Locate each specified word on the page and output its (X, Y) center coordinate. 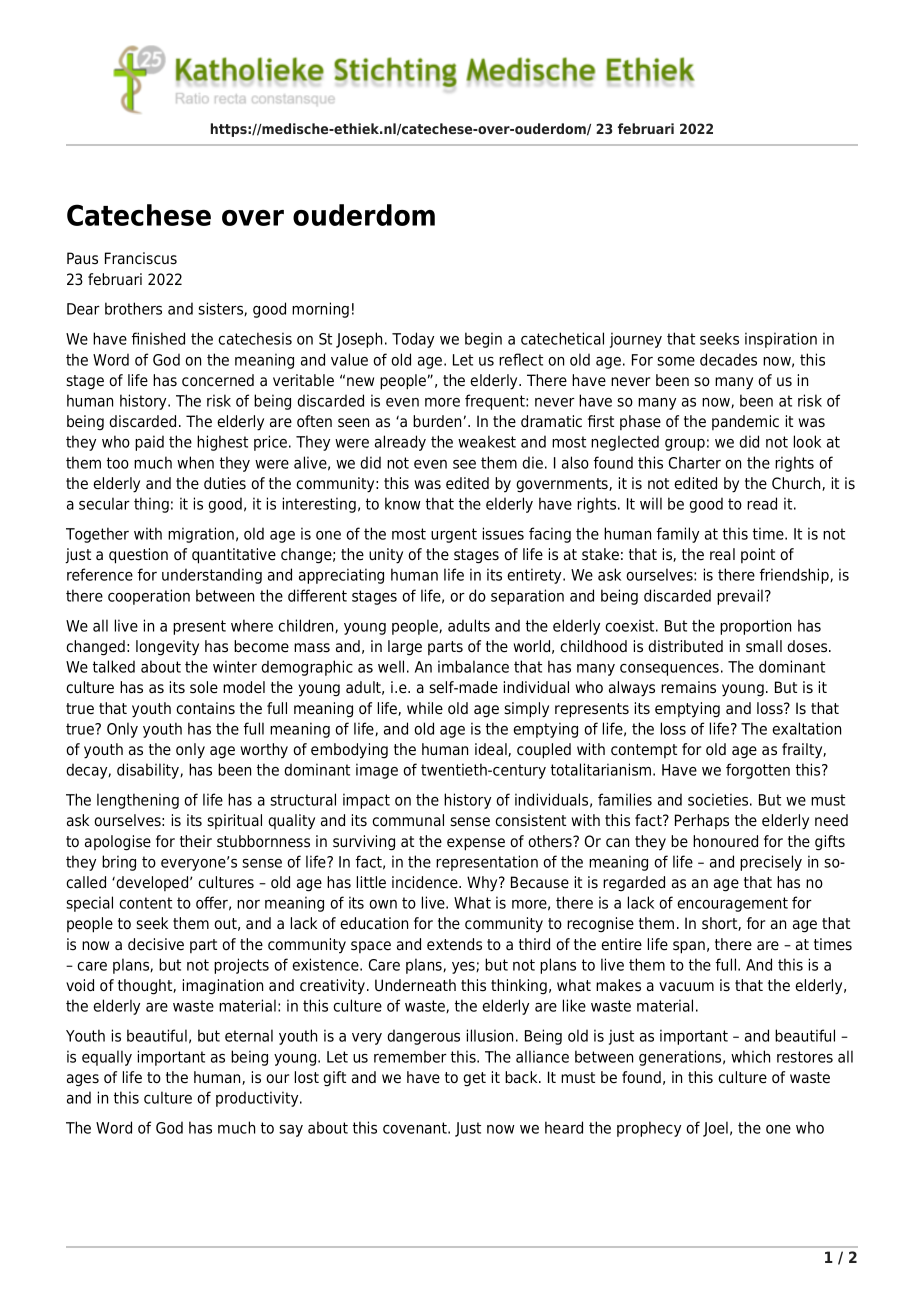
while (425, 708)
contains (205, 708)
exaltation (806, 728)
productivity (258, 1099)
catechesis (255, 338)
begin (483, 340)
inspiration (781, 340)
